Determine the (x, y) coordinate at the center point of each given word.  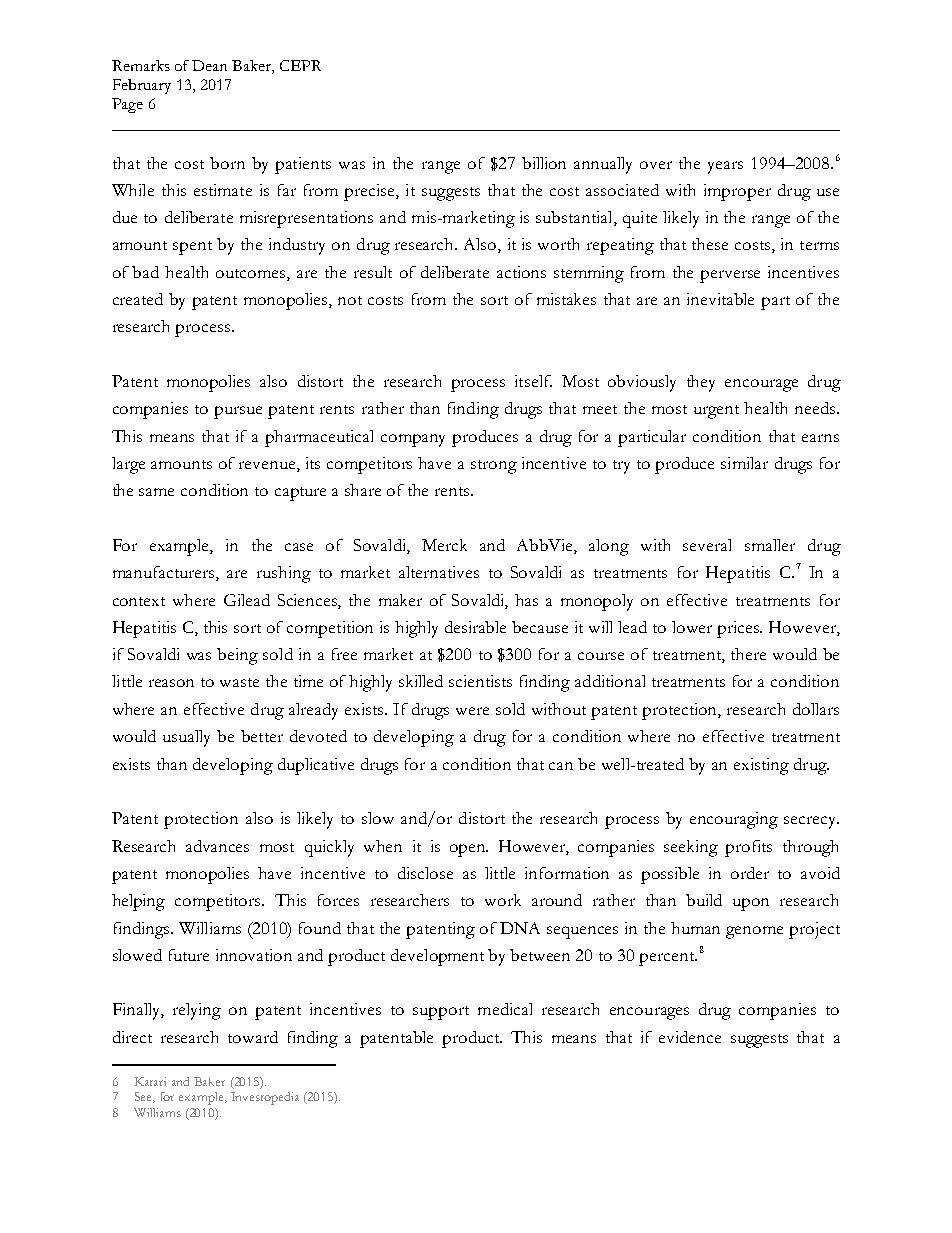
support (441, 1013)
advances (217, 846)
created (138, 299)
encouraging (734, 820)
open (469, 850)
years (725, 167)
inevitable (720, 299)
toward (253, 1037)
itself (533, 381)
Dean (209, 65)
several (707, 545)
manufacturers (165, 573)
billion (544, 163)
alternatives (439, 572)
